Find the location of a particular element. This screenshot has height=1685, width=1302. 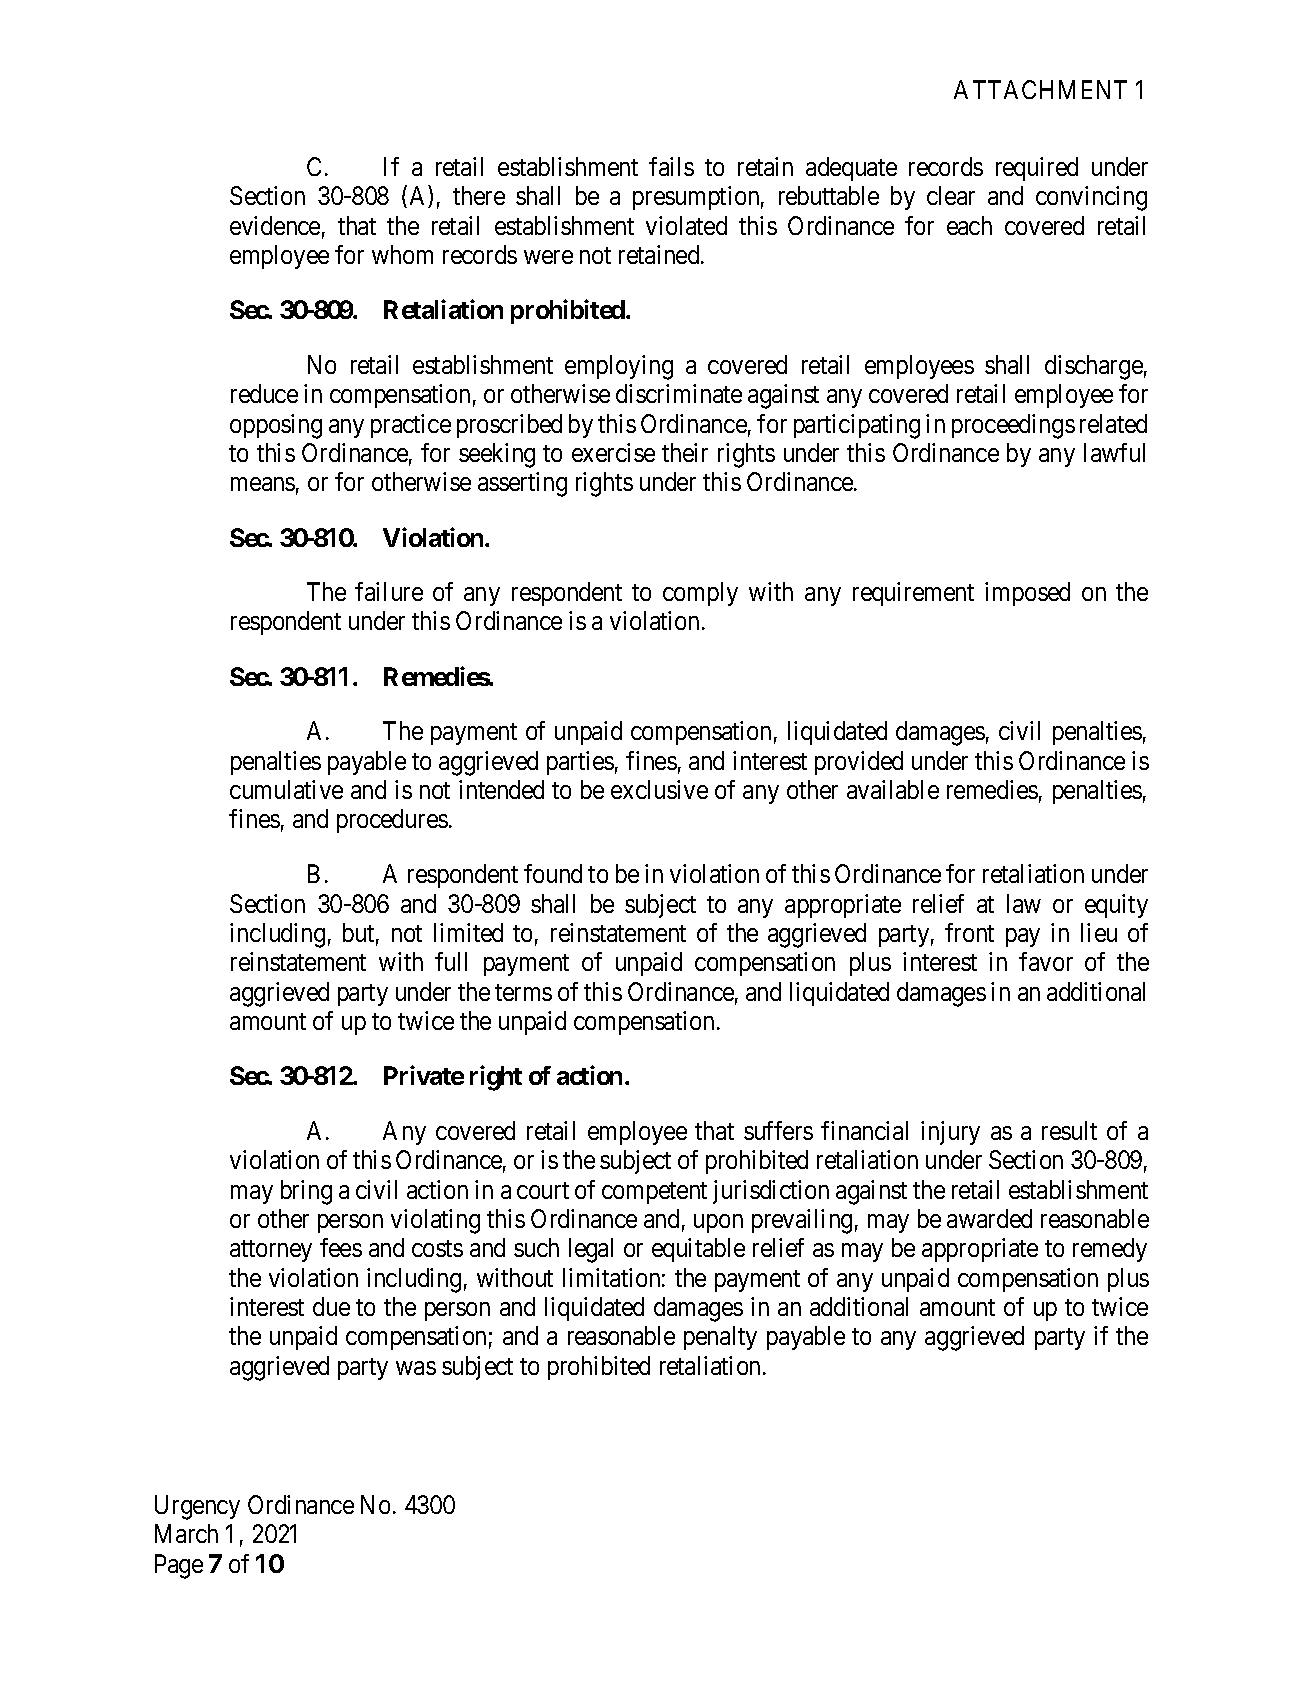

Urgency is located at coordinates (197, 1507).
